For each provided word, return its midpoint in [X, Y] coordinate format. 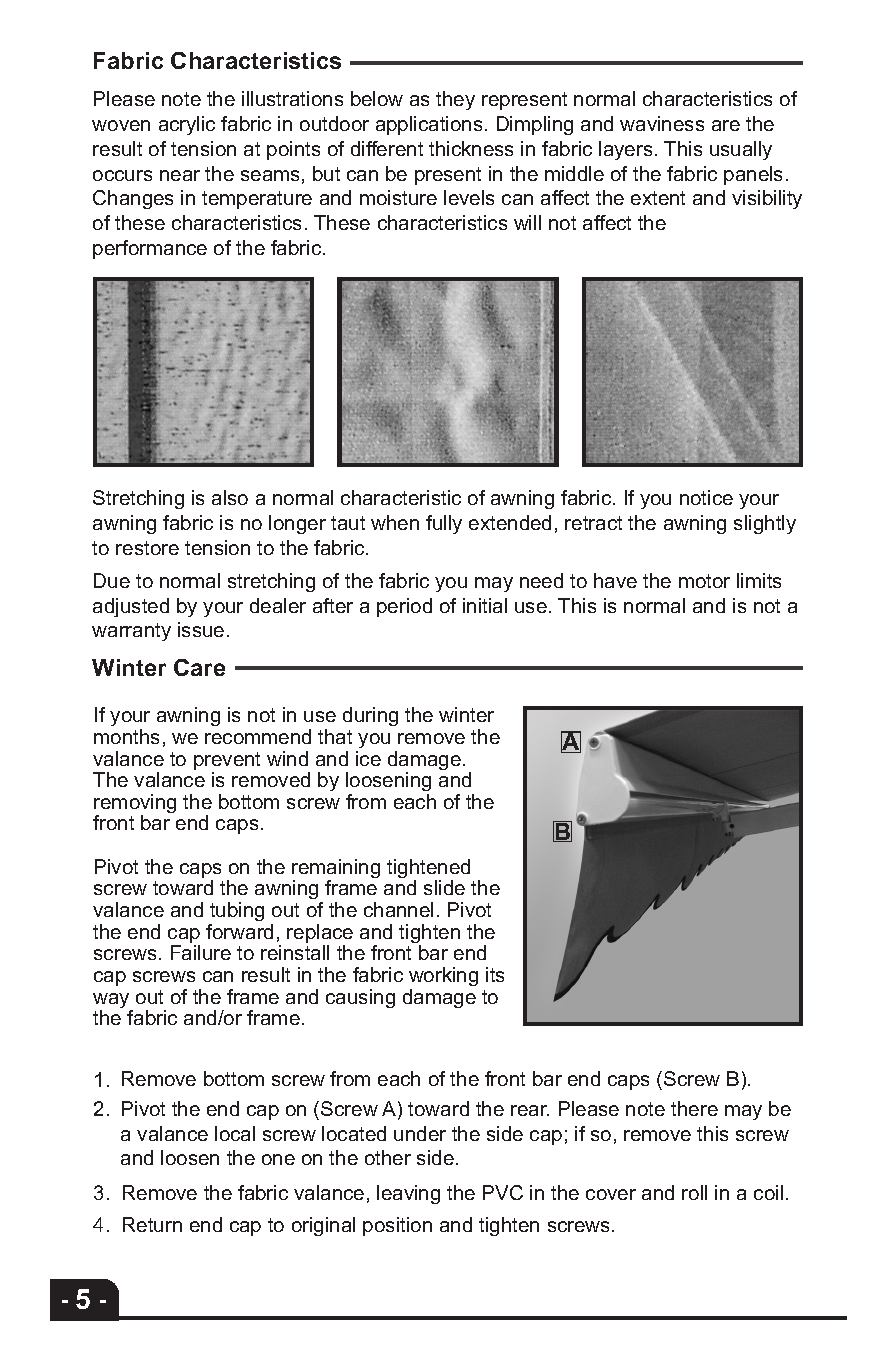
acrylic [187, 125]
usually [741, 150]
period [404, 607]
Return [152, 1224]
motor [704, 581]
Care [199, 667]
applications [429, 125]
